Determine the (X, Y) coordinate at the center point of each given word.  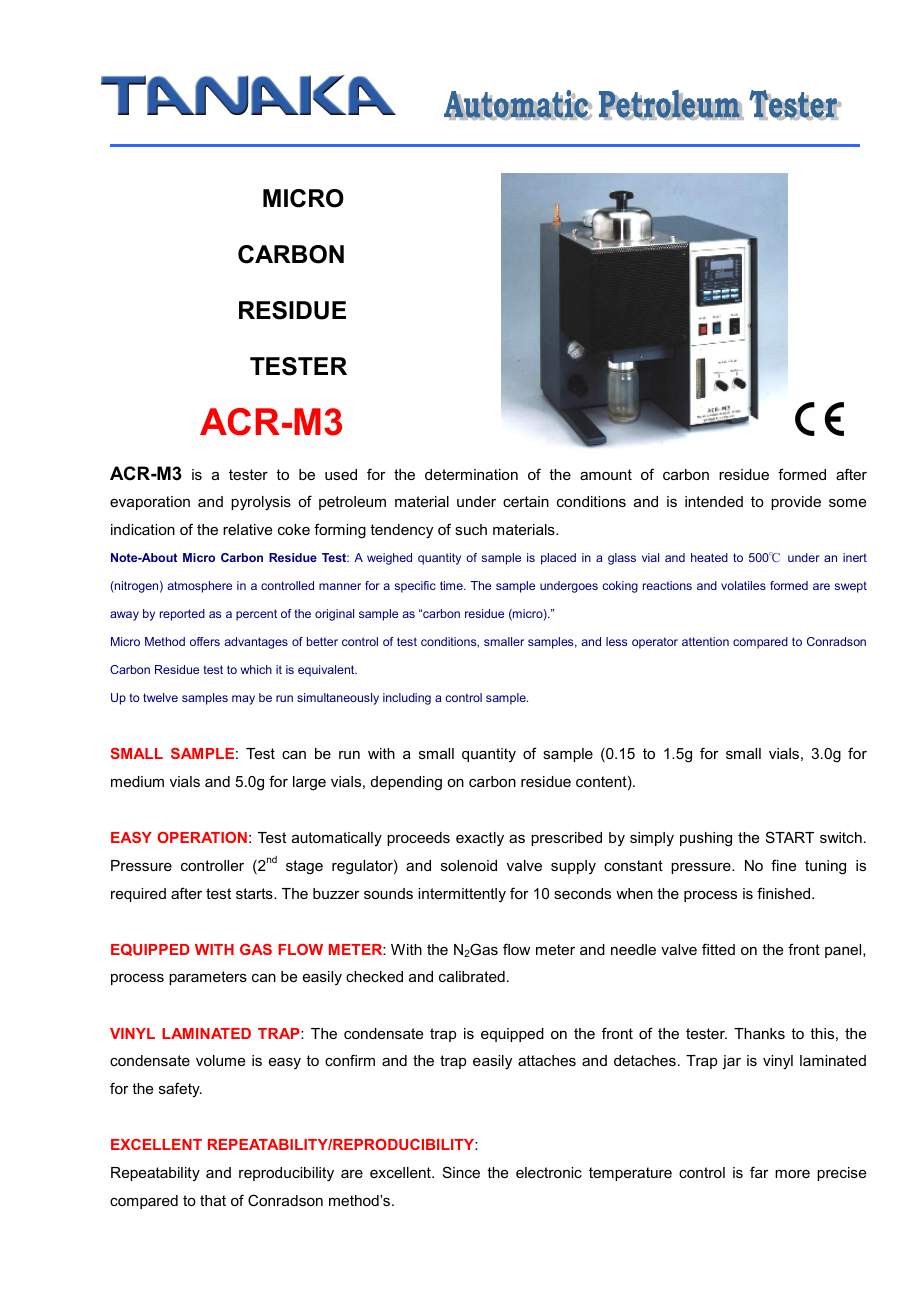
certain (526, 501)
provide (796, 503)
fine (783, 865)
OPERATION (202, 837)
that (213, 1200)
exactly (480, 839)
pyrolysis (261, 503)
